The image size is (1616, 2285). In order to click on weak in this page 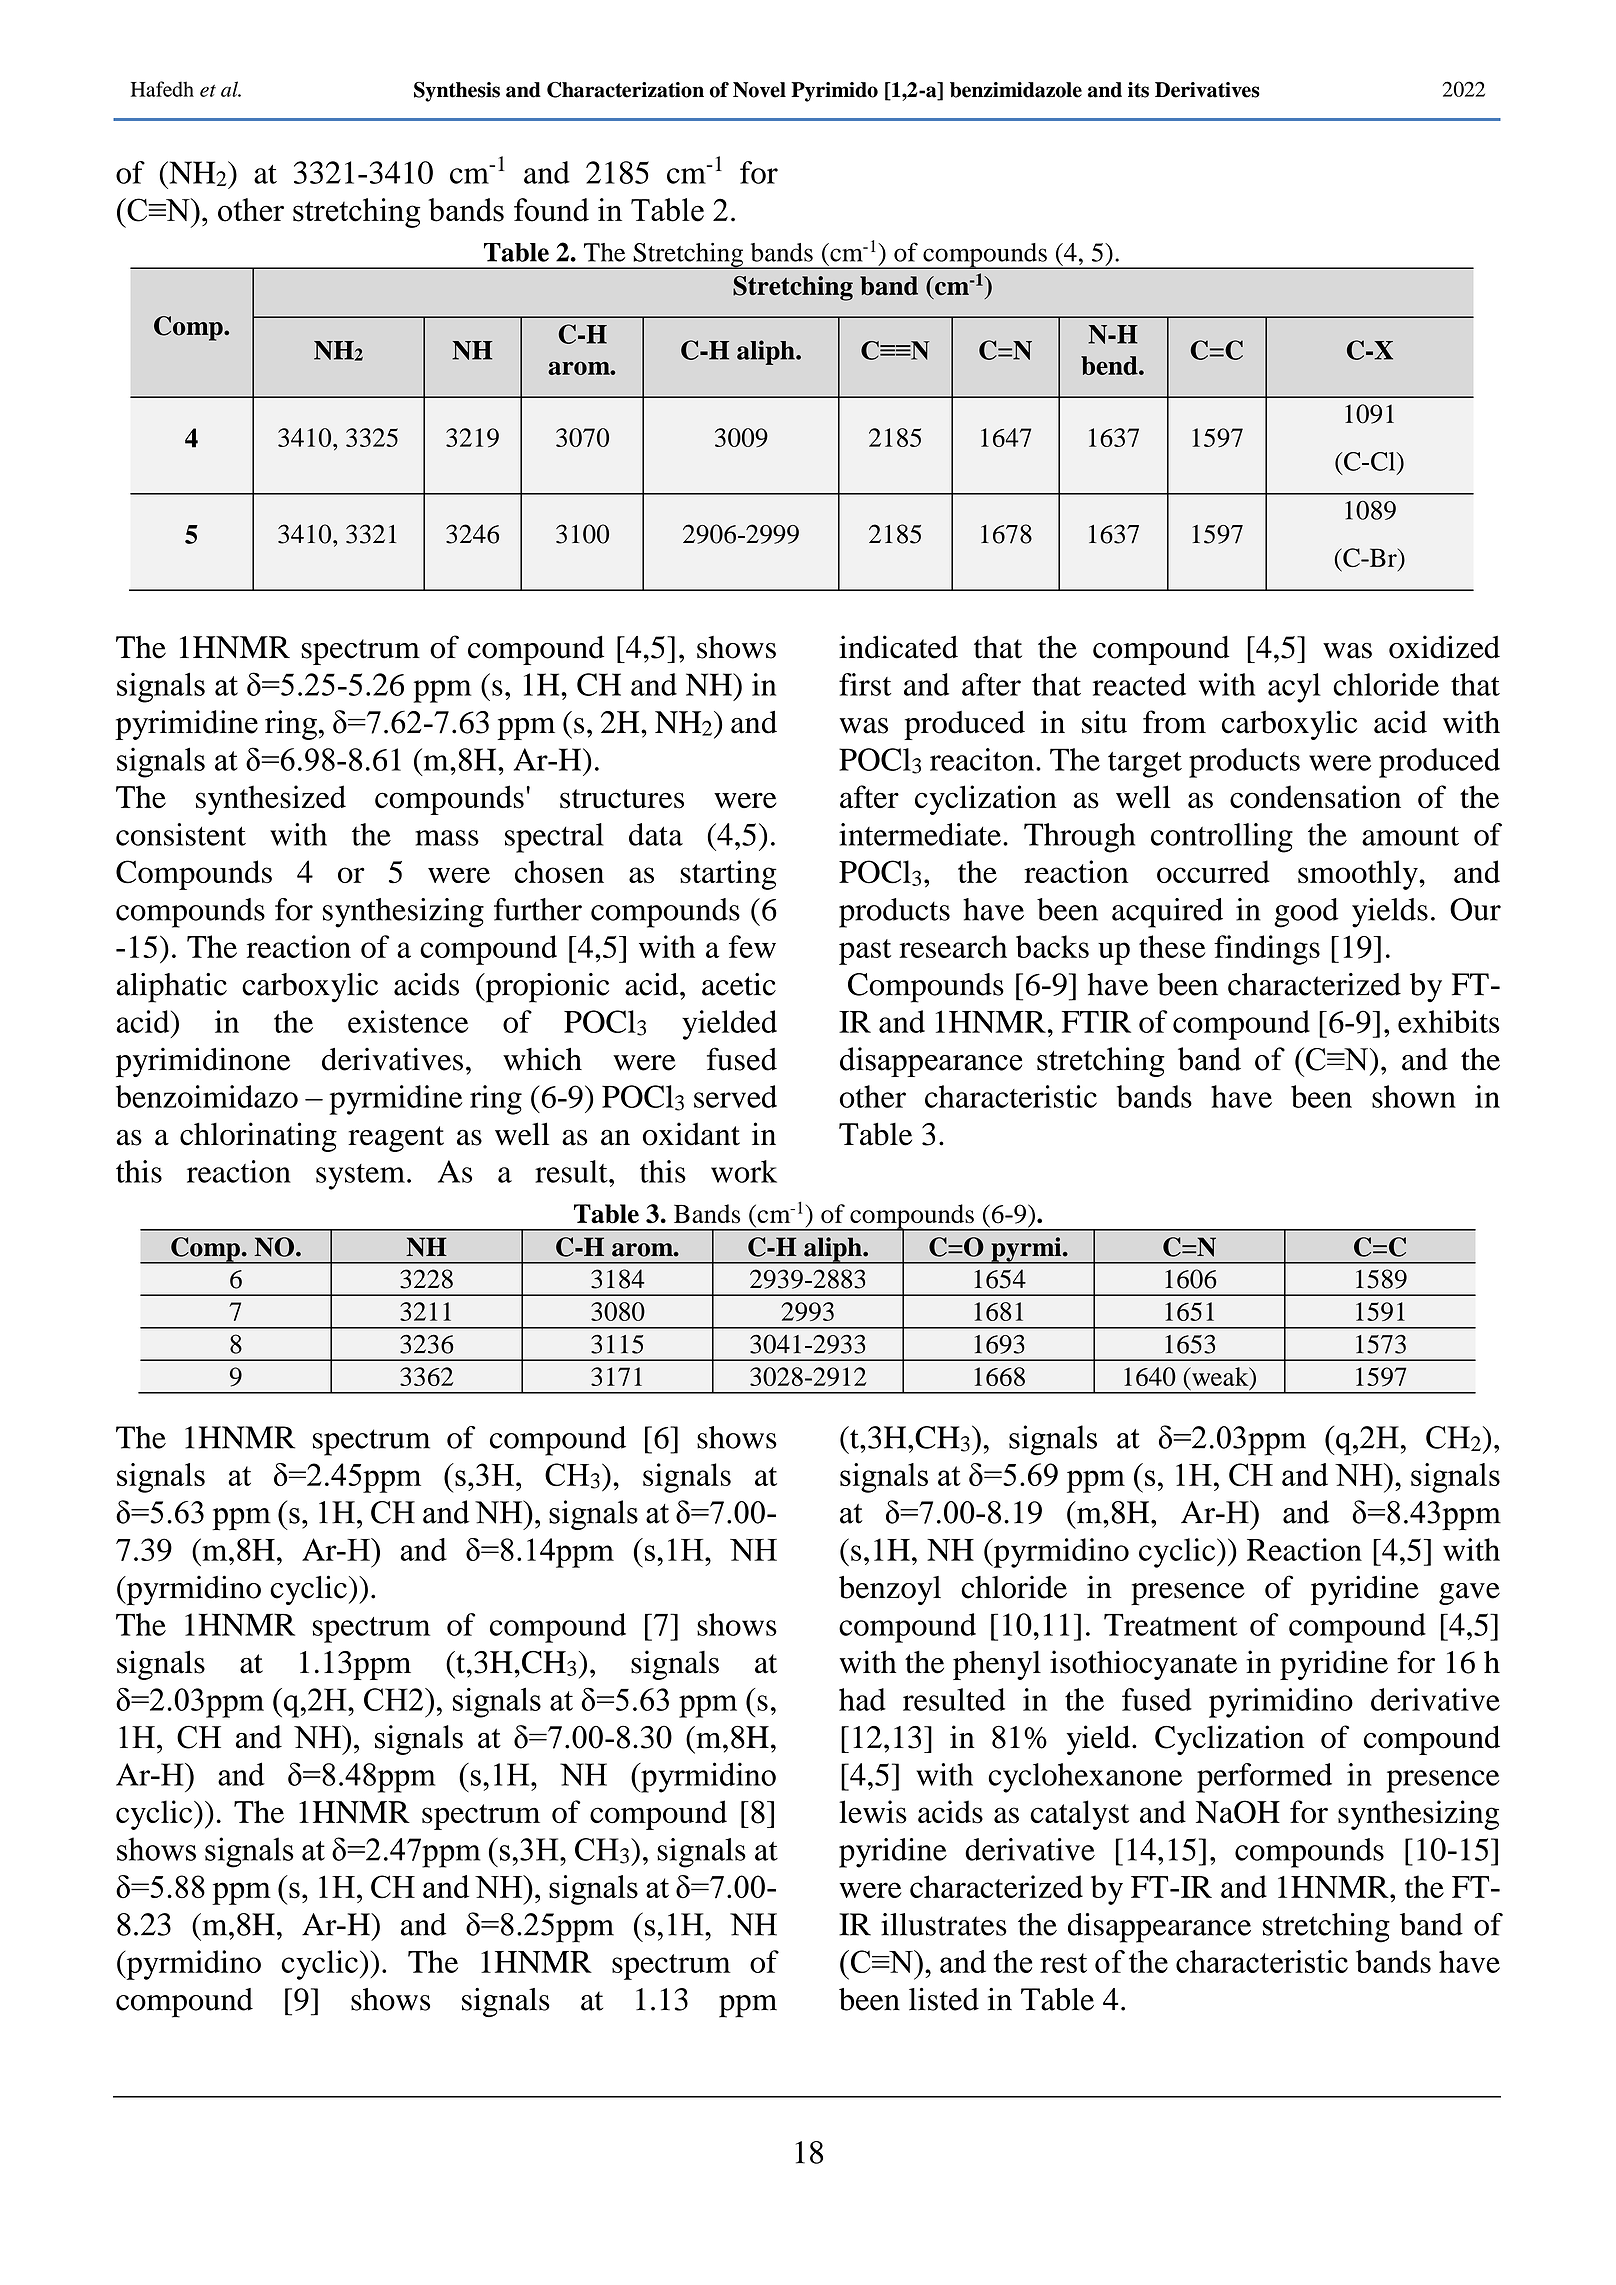, I will do `click(1220, 1376)`.
